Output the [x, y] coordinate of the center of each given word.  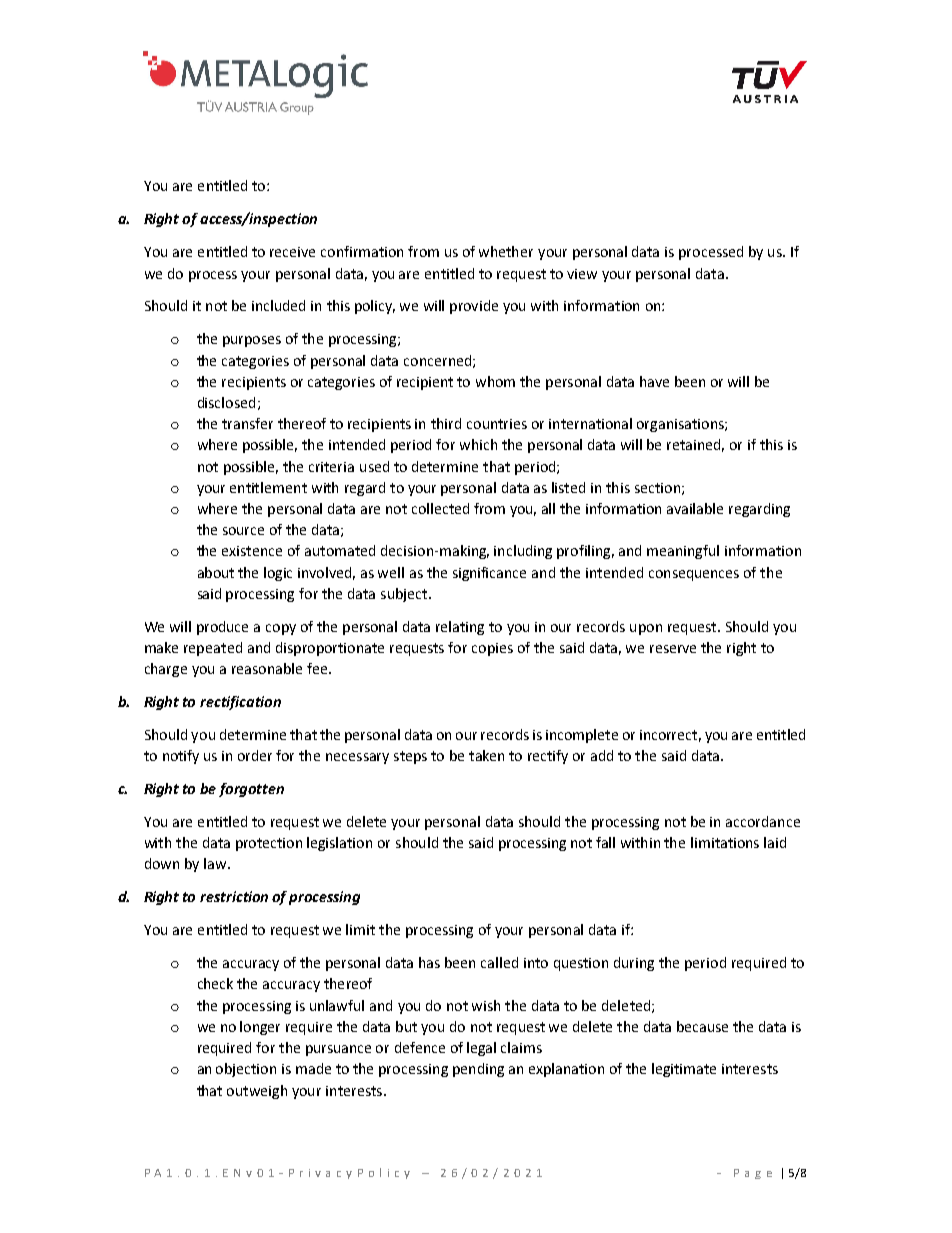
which [478, 444]
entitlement [268, 487]
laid [775, 842]
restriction [234, 896]
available [695, 508]
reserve [673, 649]
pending [478, 1070]
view [582, 274]
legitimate [684, 1070]
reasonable [267, 668]
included [278, 305]
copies [492, 649]
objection [246, 1070]
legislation [339, 844]
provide [474, 307]
